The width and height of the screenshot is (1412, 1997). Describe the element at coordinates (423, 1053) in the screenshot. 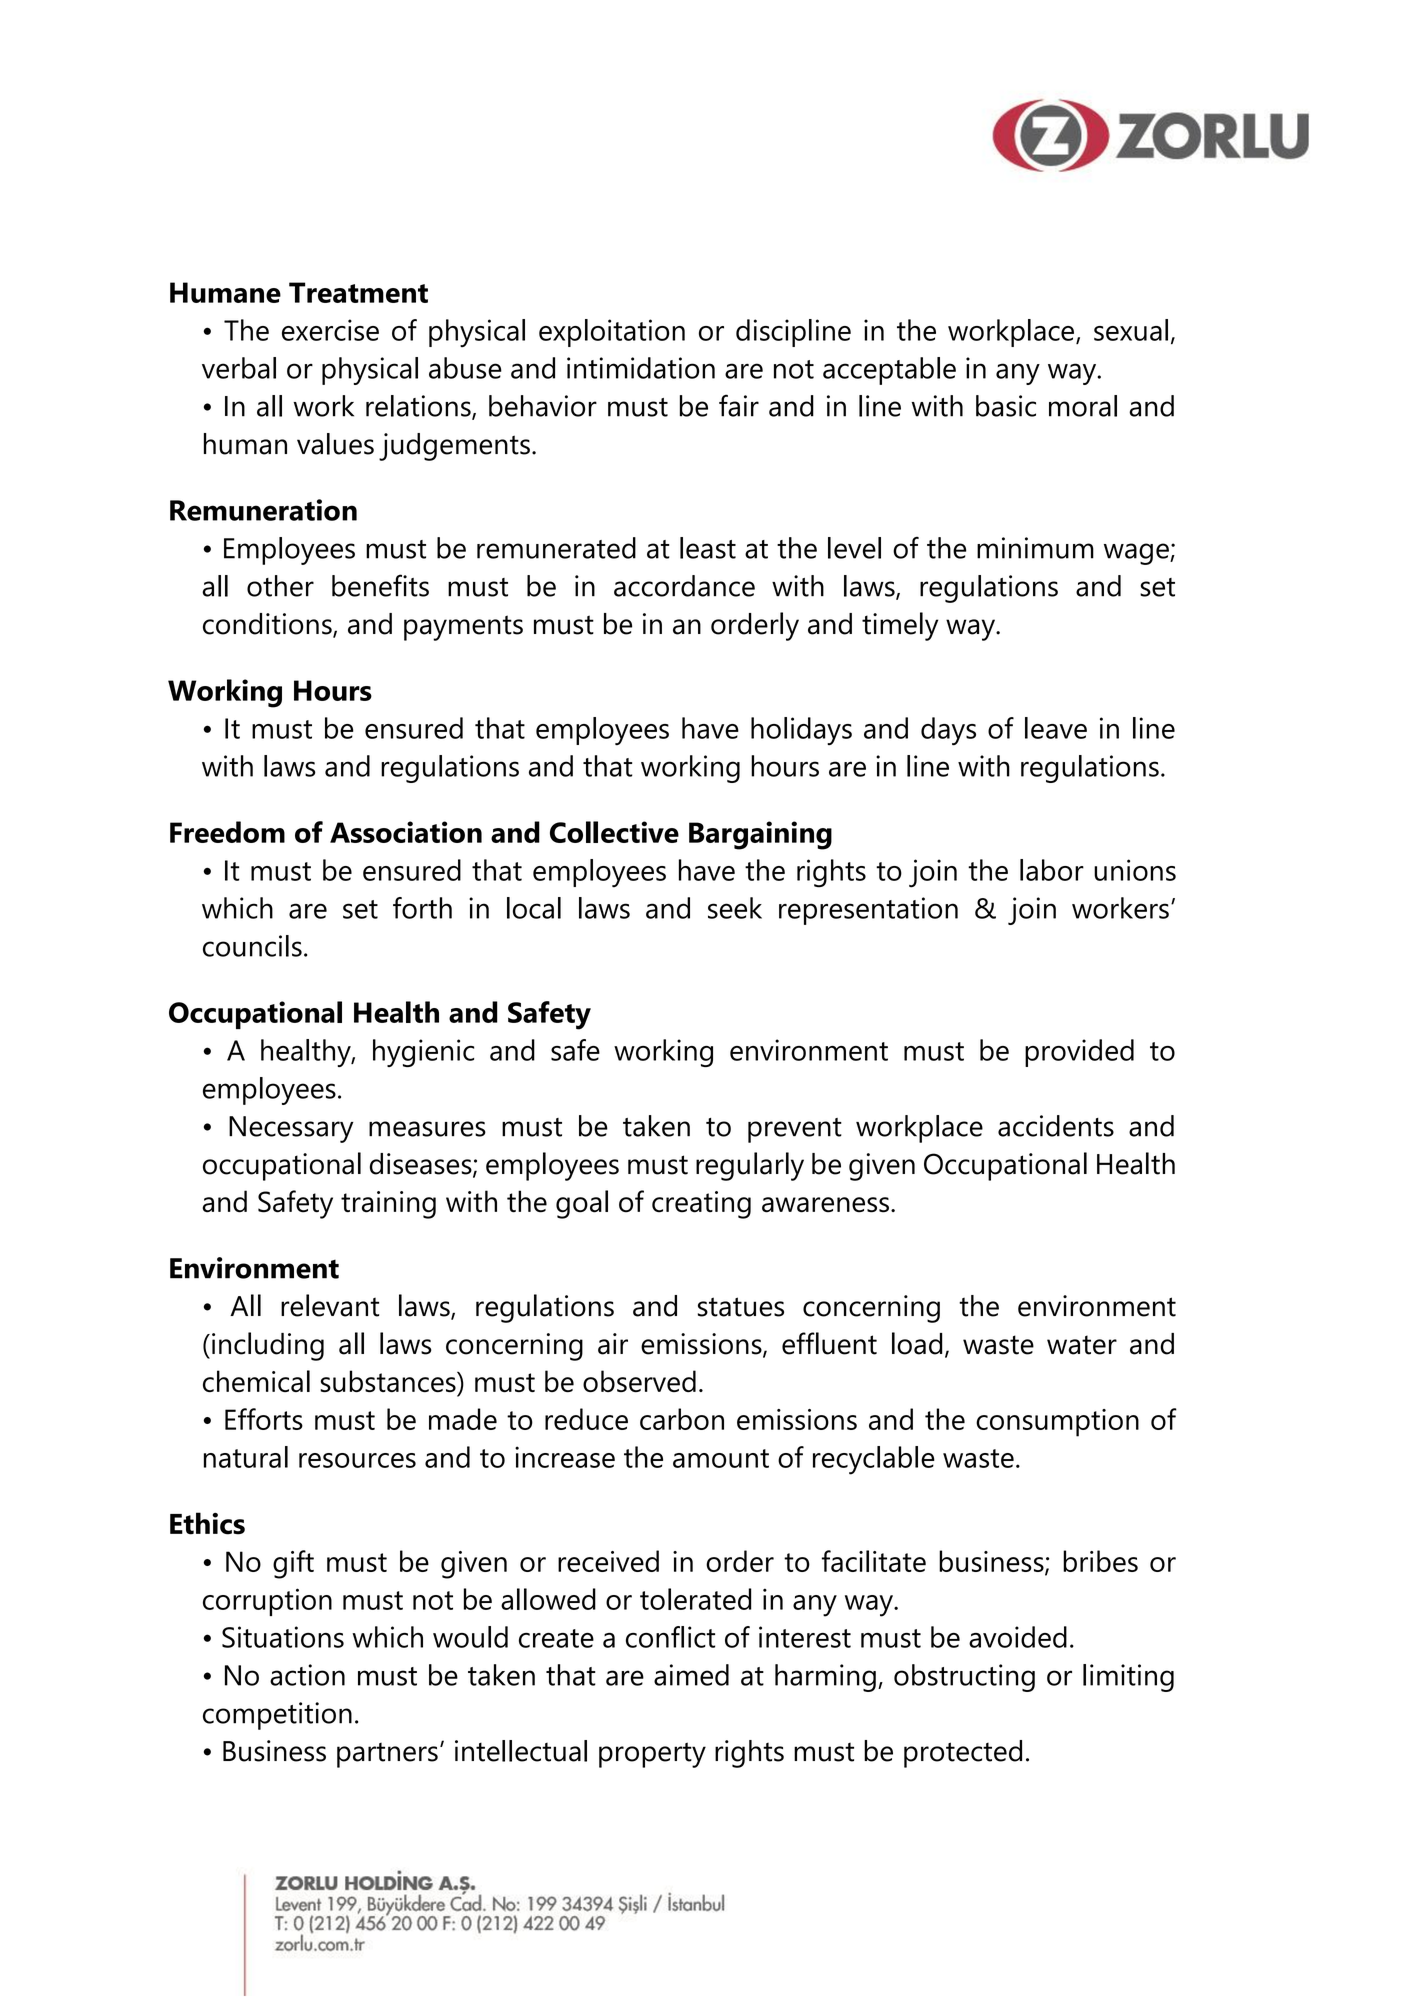

I see `hygienic` at that location.
